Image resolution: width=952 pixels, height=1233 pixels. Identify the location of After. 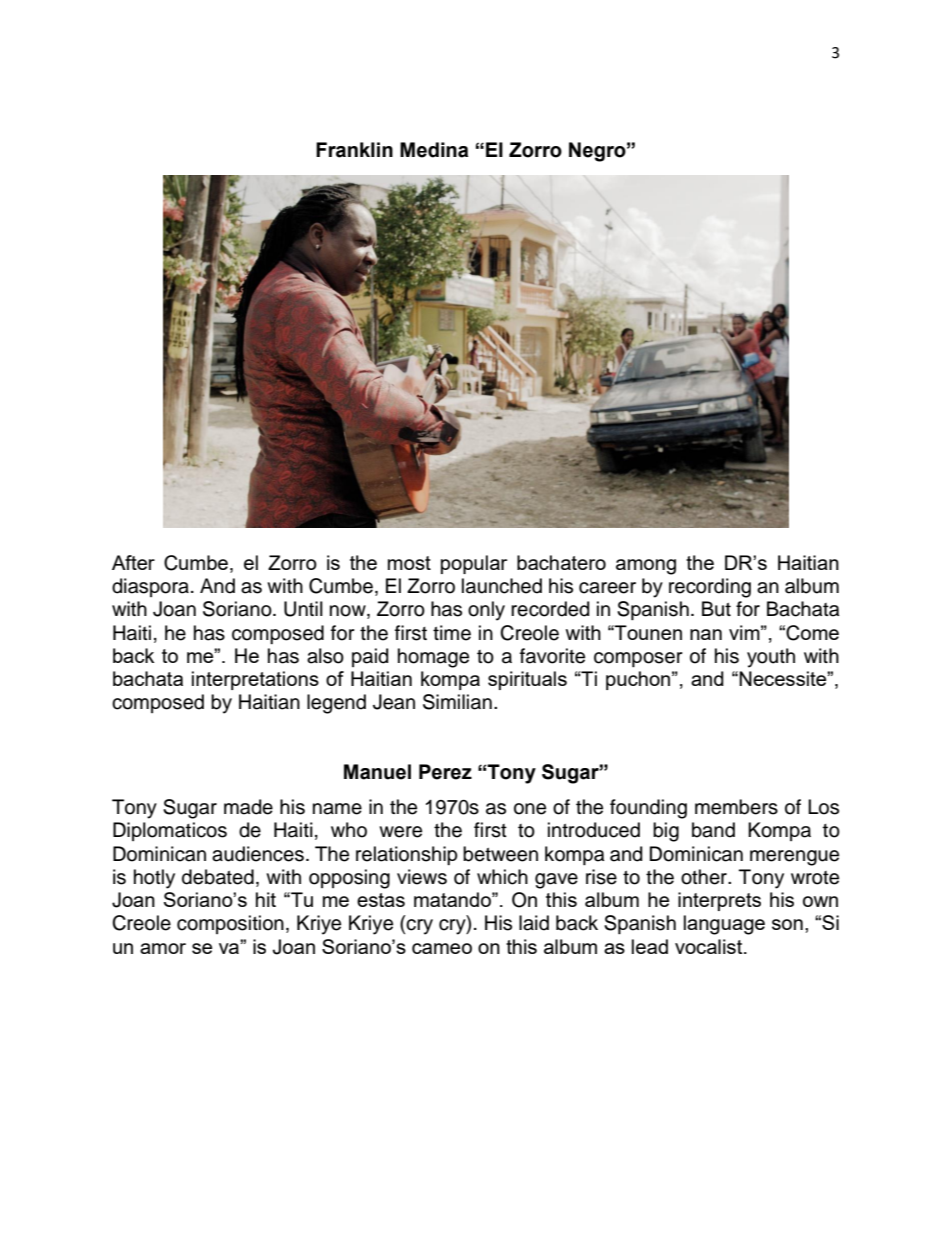
(133, 562).
